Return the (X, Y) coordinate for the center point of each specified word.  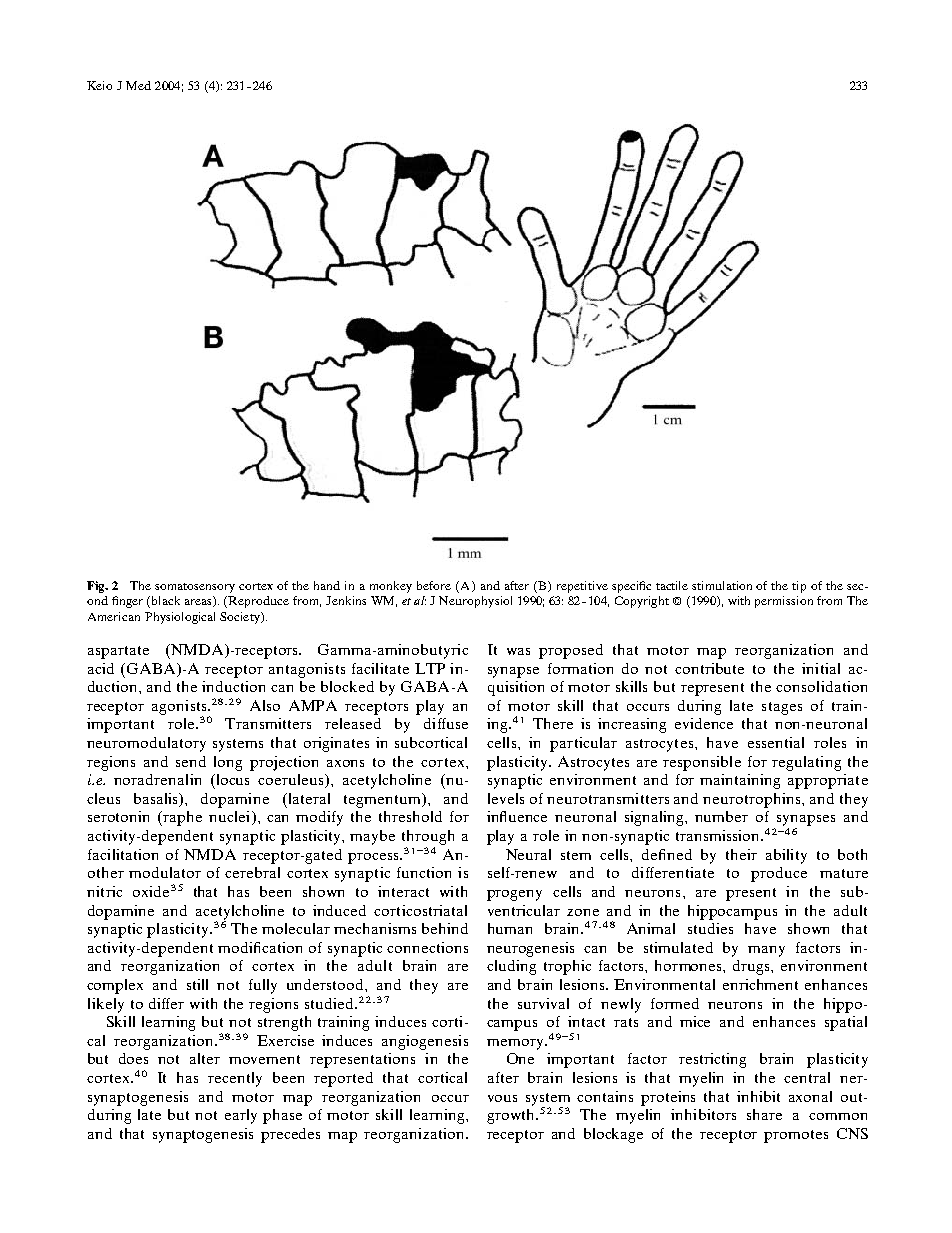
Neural (528, 854)
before (434, 585)
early (241, 1116)
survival (543, 1003)
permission (784, 602)
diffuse (446, 723)
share (764, 1114)
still (197, 984)
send (191, 761)
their (741, 854)
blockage (613, 1135)
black (164, 602)
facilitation (123, 854)
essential (776, 742)
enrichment (760, 984)
